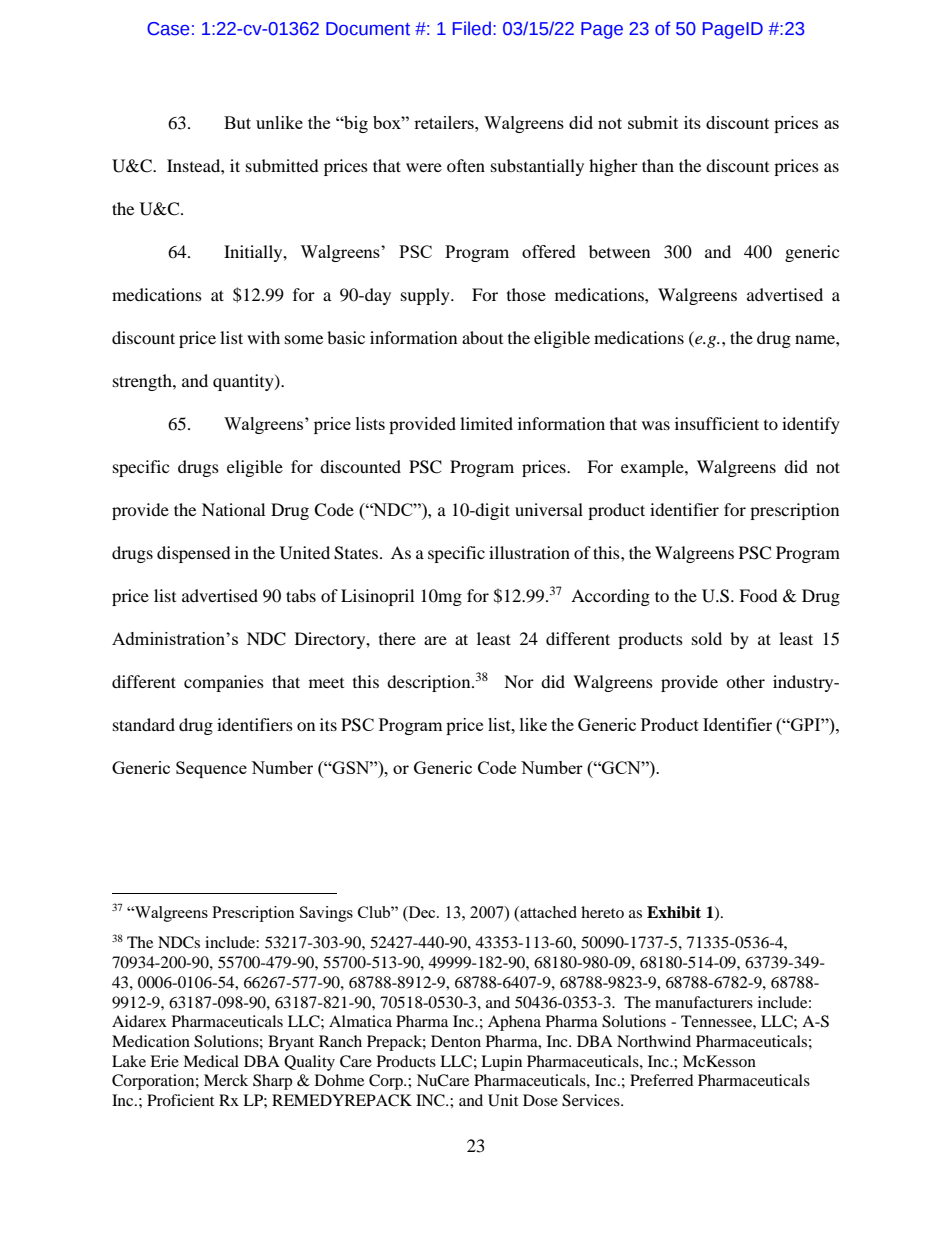  I want to click on Food, so click(758, 595).
